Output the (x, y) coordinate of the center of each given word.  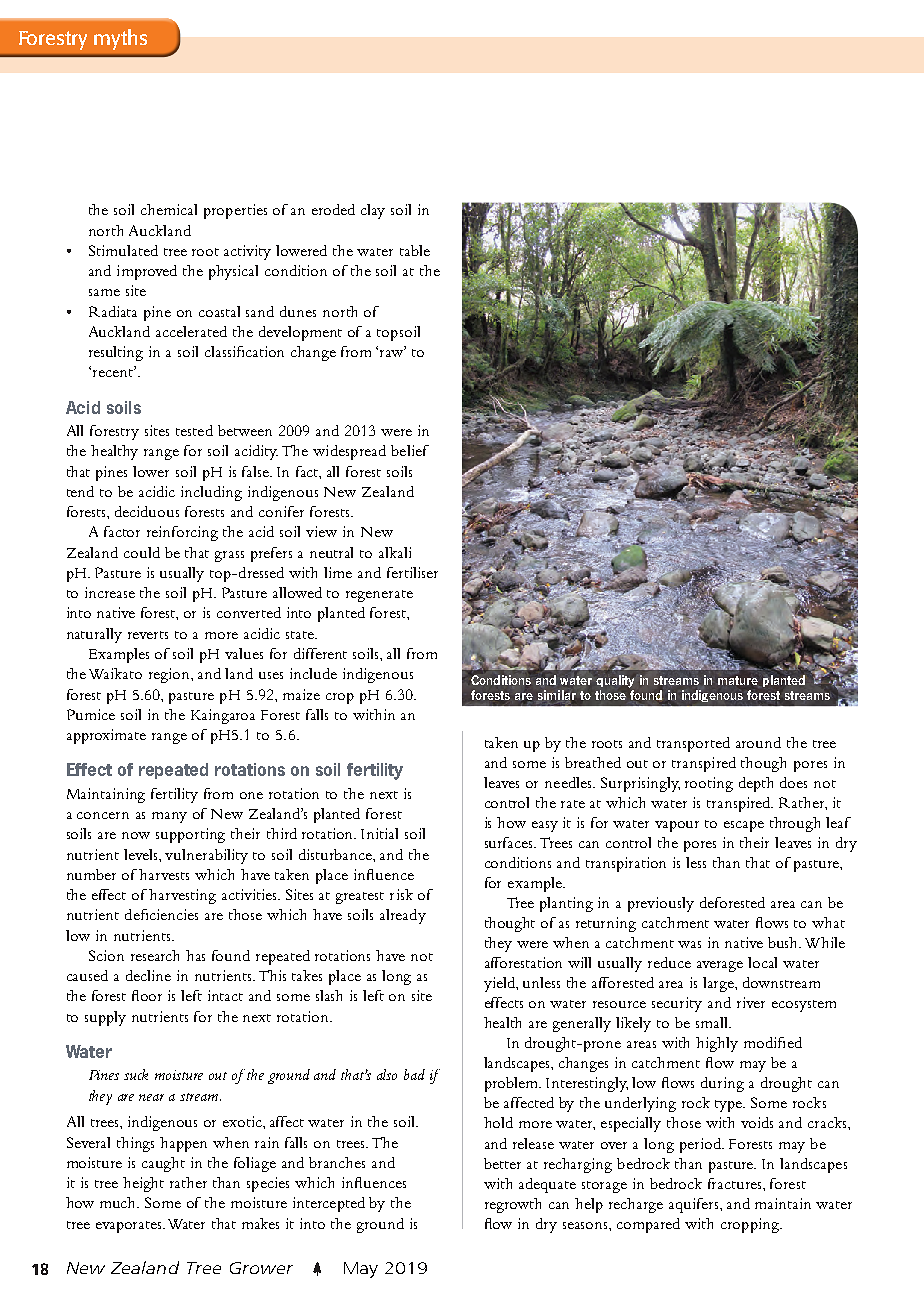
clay (373, 211)
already (403, 916)
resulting (116, 353)
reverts (148, 635)
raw (393, 352)
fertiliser (412, 572)
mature (738, 680)
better (502, 1163)
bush (784, 942)
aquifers (695, 1205)
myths (120, 39)
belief (410, 450)
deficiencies (161, 914)
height (143, 1184)
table (415, 250)
